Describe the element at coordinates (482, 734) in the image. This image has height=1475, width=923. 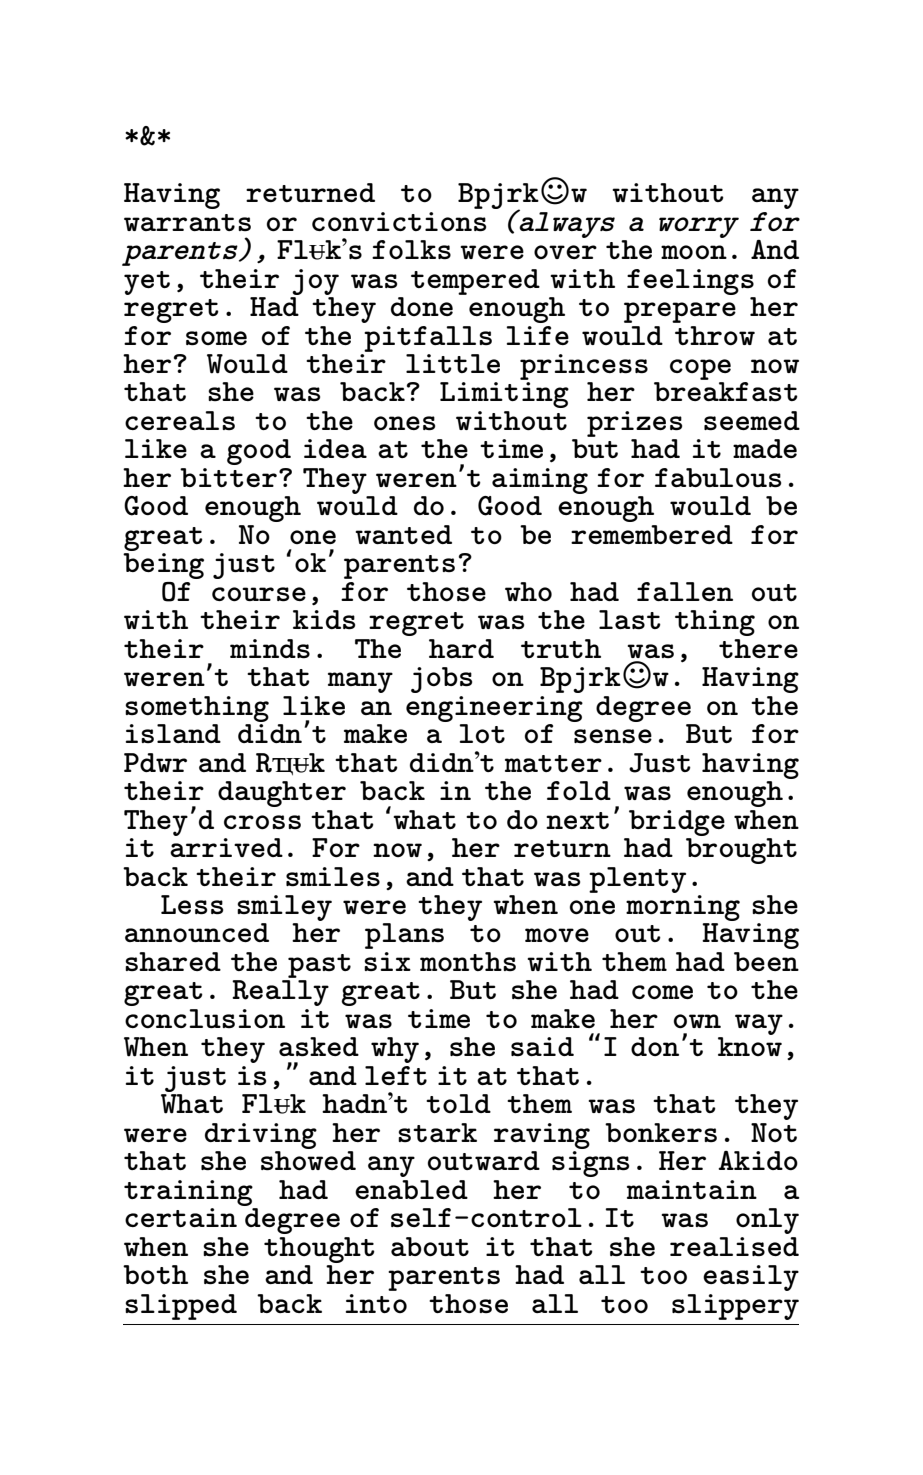
I see `lot` at that location.
